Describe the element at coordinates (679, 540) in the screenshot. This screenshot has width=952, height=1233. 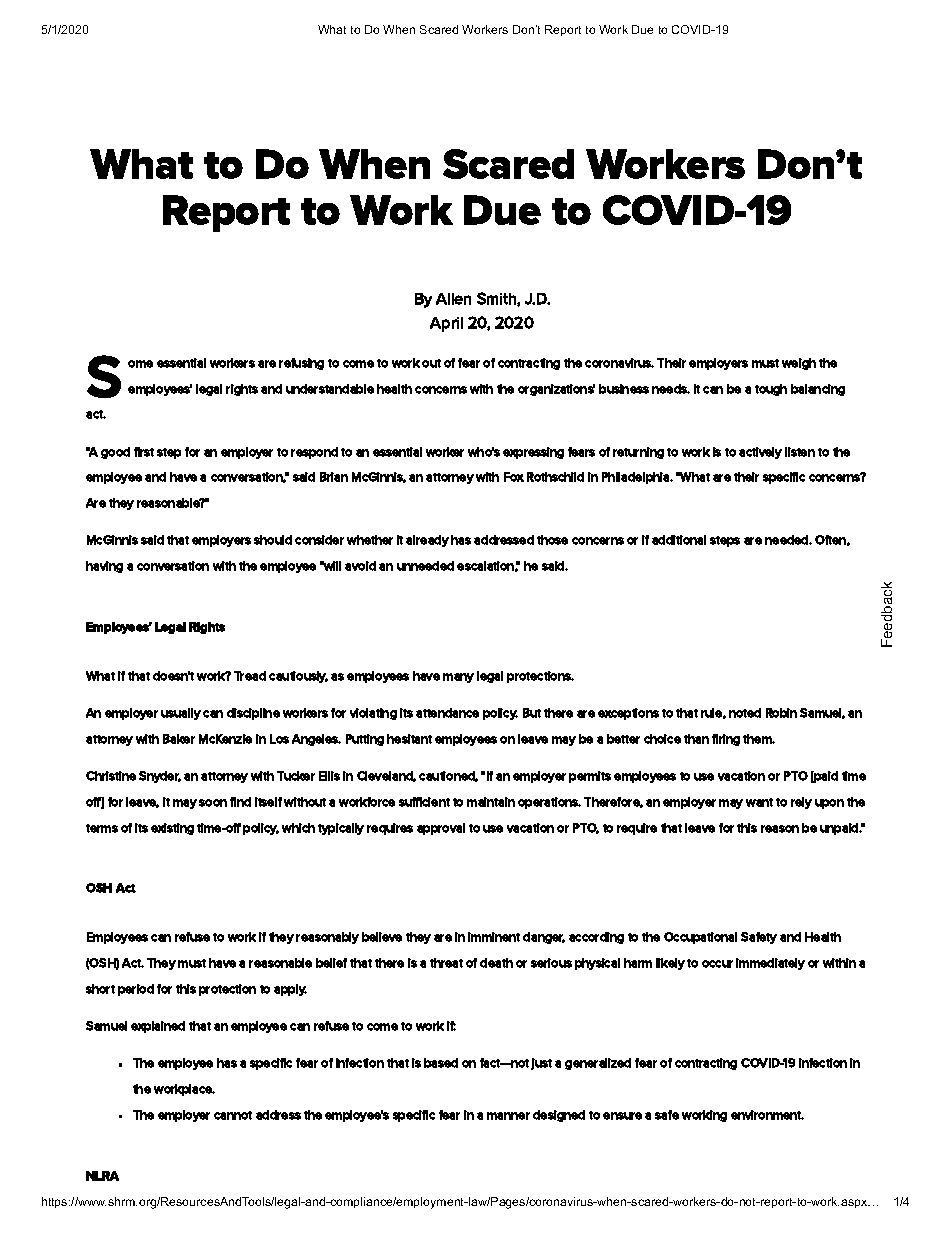
I see `additional` at that location.
